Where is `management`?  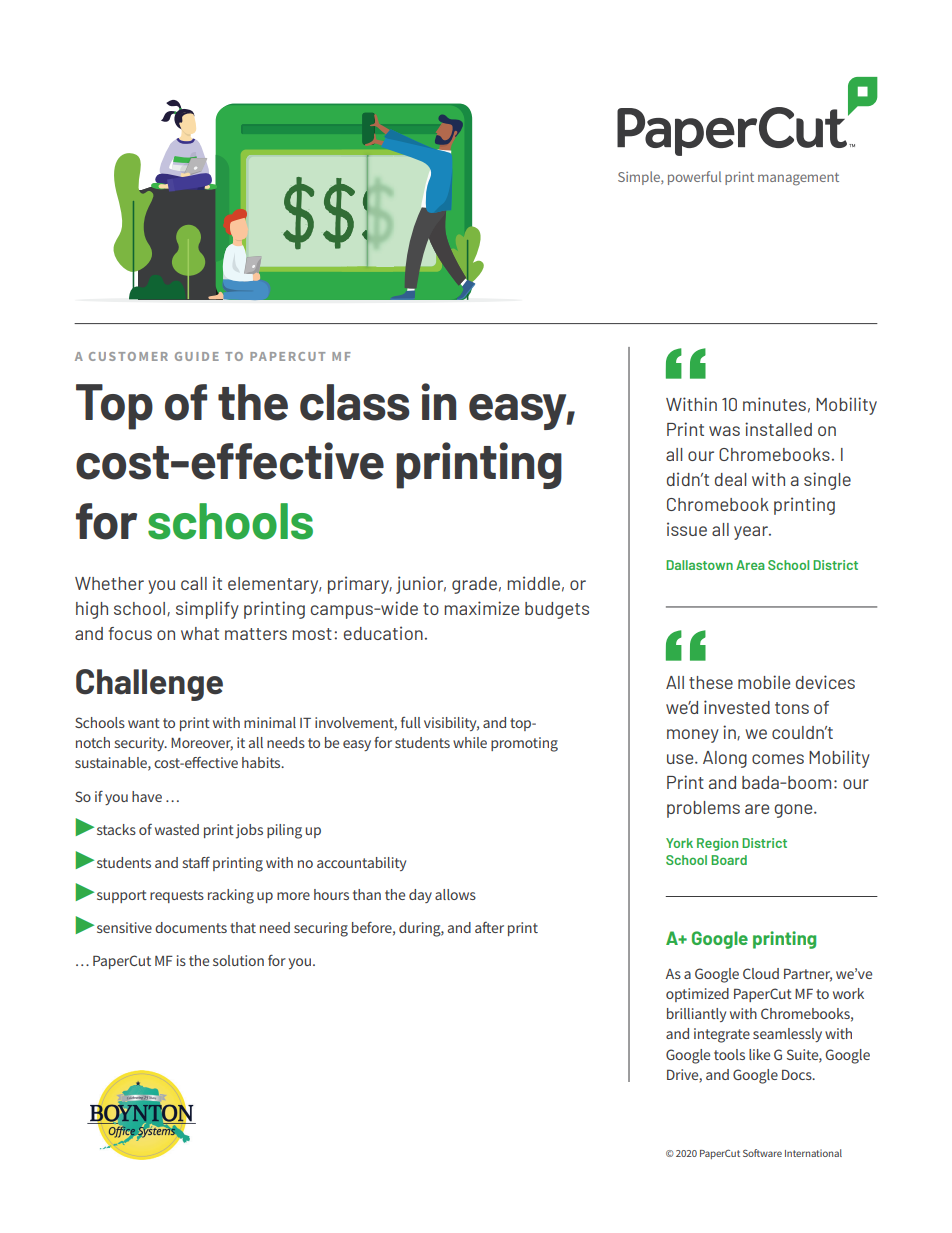
management is located at coordinates (798, 179).
